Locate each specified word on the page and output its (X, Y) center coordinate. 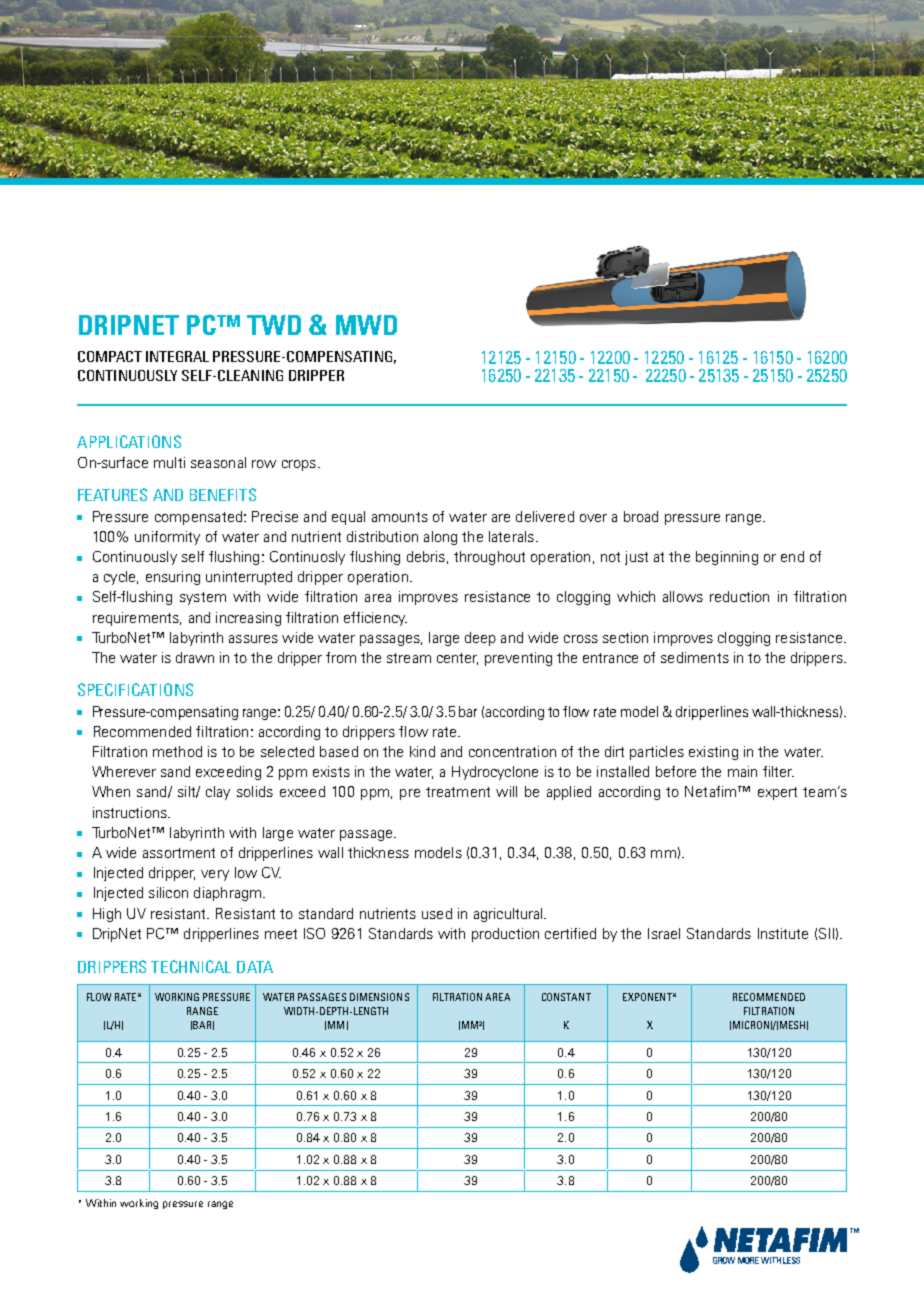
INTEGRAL (177, 356)
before (676, 771)
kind (422, 751)
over (593, 518)
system (203, 598)
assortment (179, 853)
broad (641, 516)
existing (713, 753)
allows (683, 596)
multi (169, 462)
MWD (366, 325)
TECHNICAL (191, 966)
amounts (400, 517)
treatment (458, 792)
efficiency (375, 619)
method (177, 751)
